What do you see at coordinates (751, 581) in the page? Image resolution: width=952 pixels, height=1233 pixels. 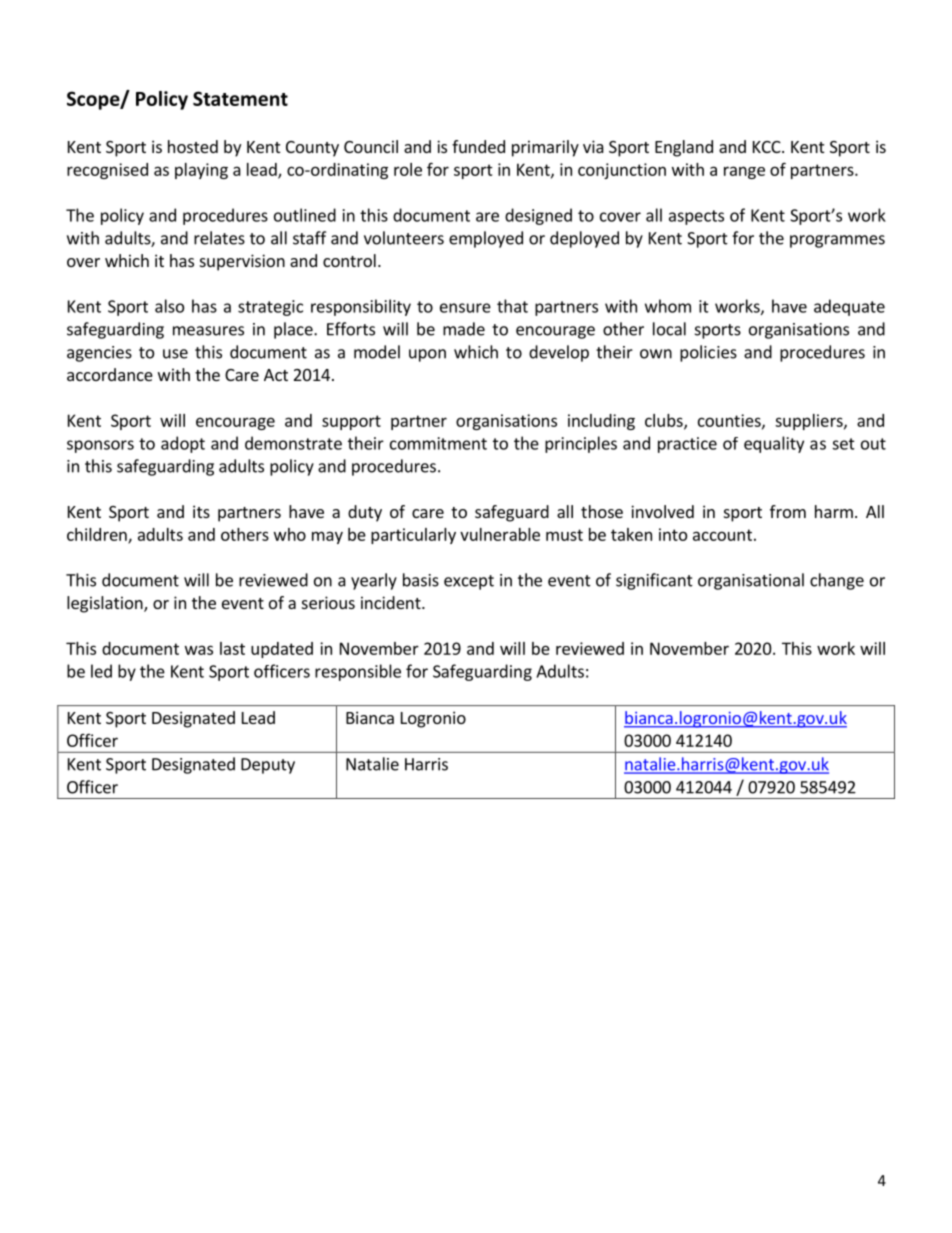 I see `organisational` at bounding box center [751, 581].
